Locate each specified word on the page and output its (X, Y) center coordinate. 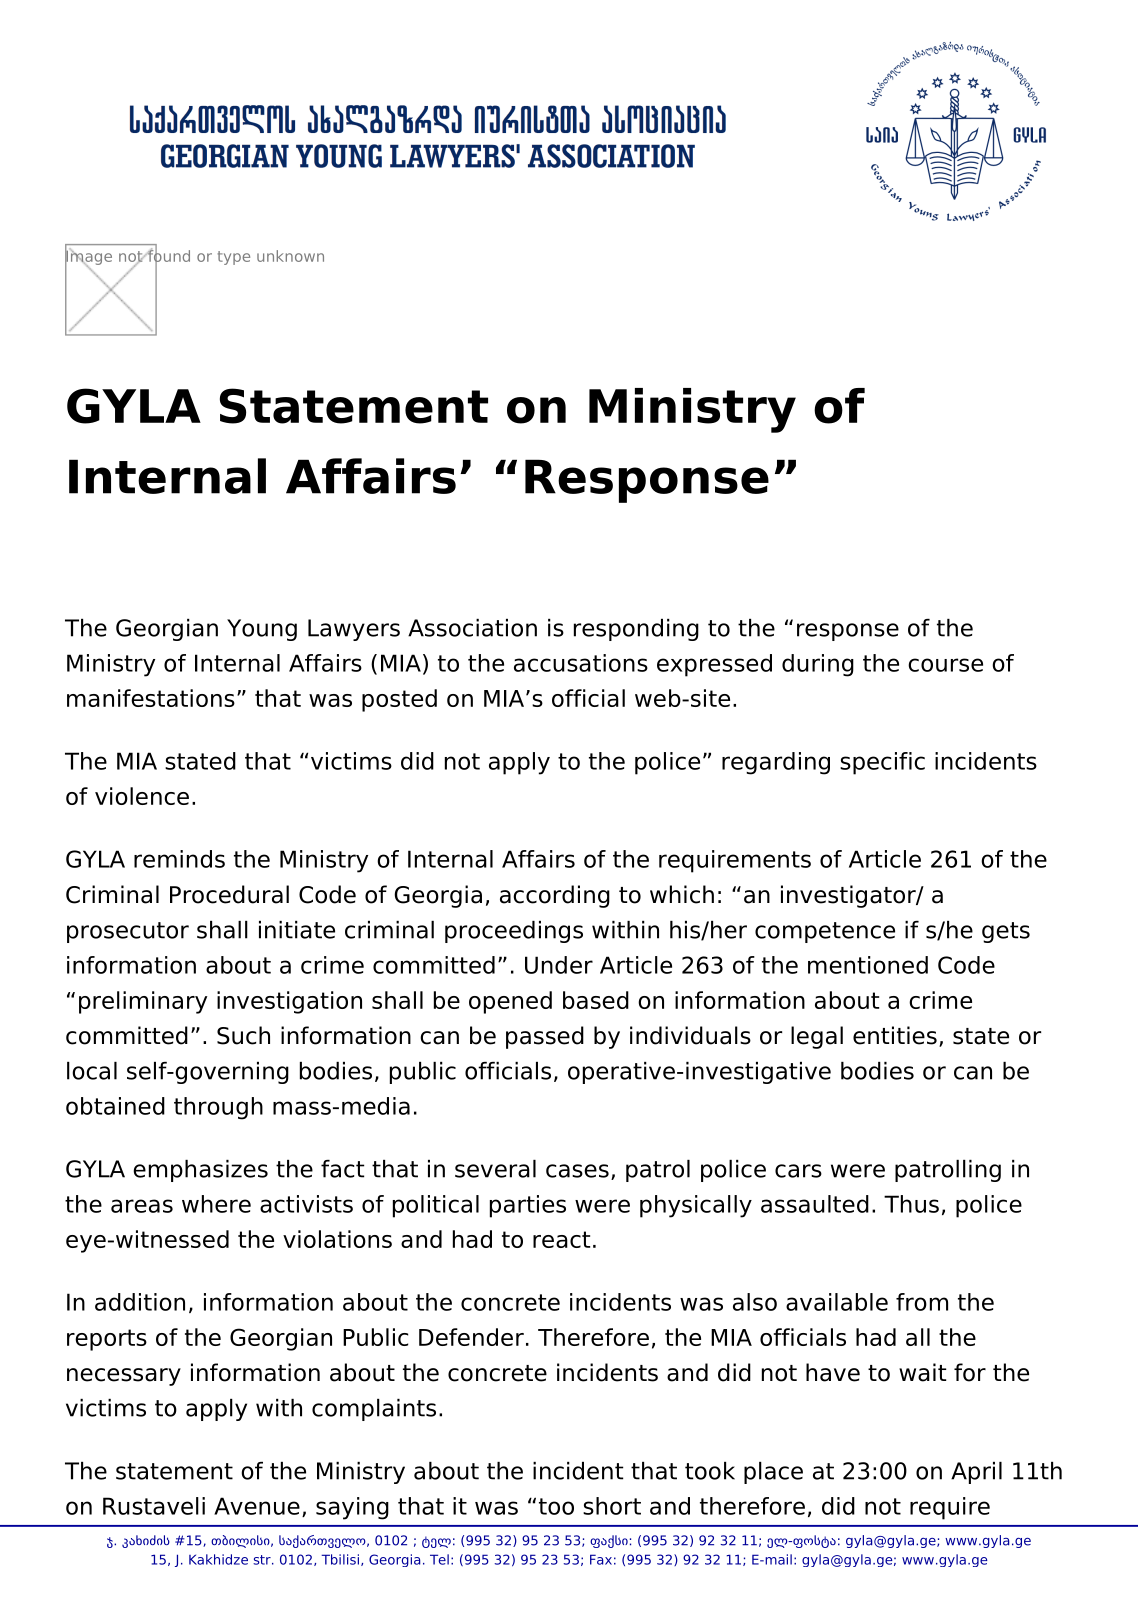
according (555, 896)
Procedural (229, 894)
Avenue (257, 1506)
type (234, 258)
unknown (290, 256)
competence (825, 932)
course (945, 665)
